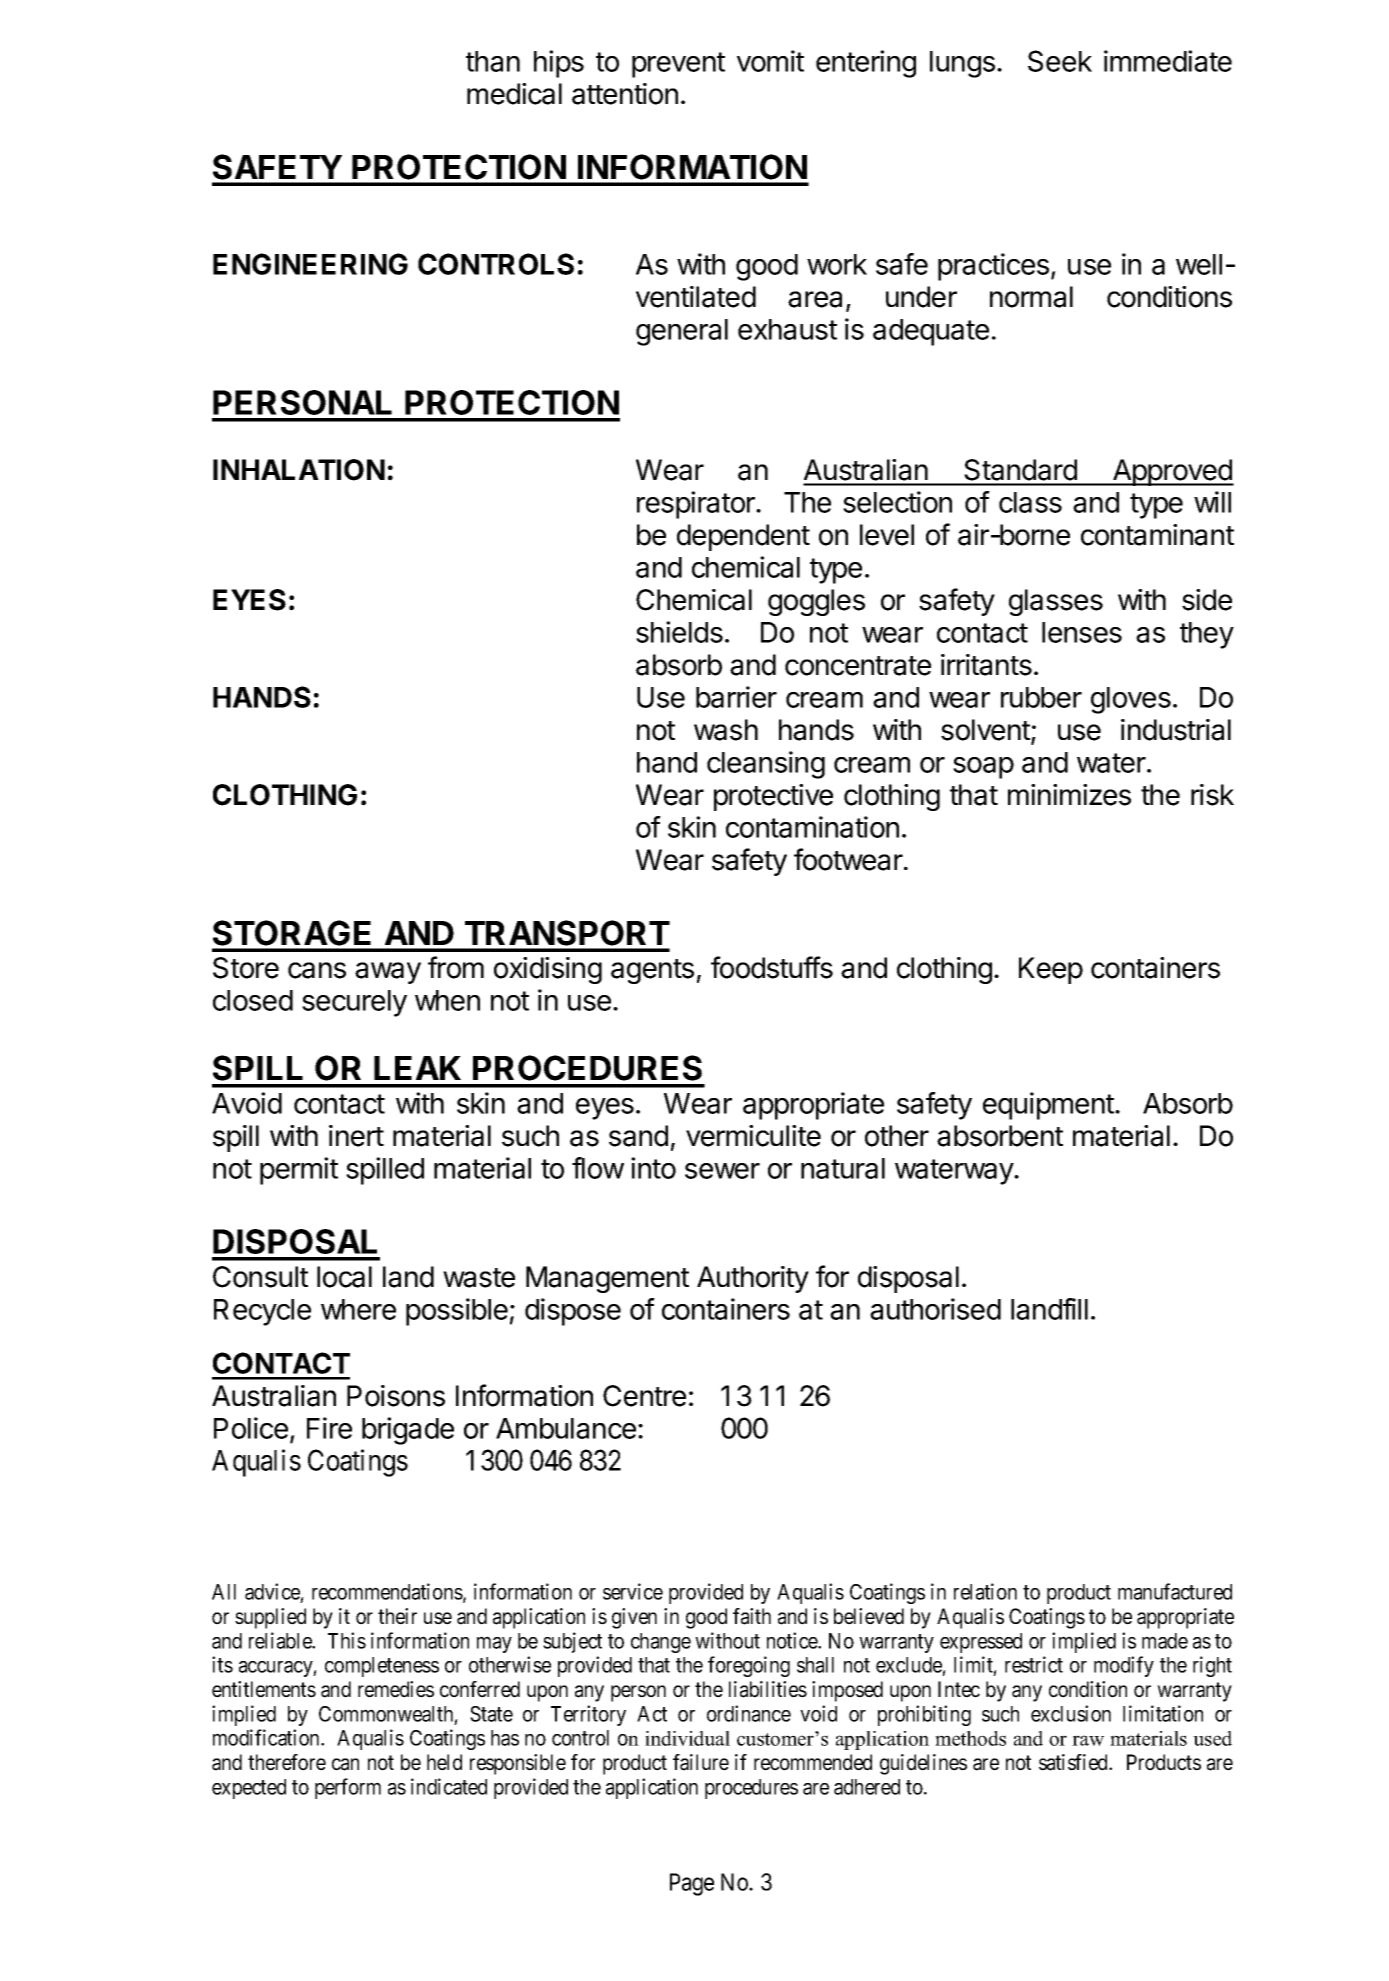  Describe the element at coordinates (388, 973) in the screenshot. I see `away` at that location.
